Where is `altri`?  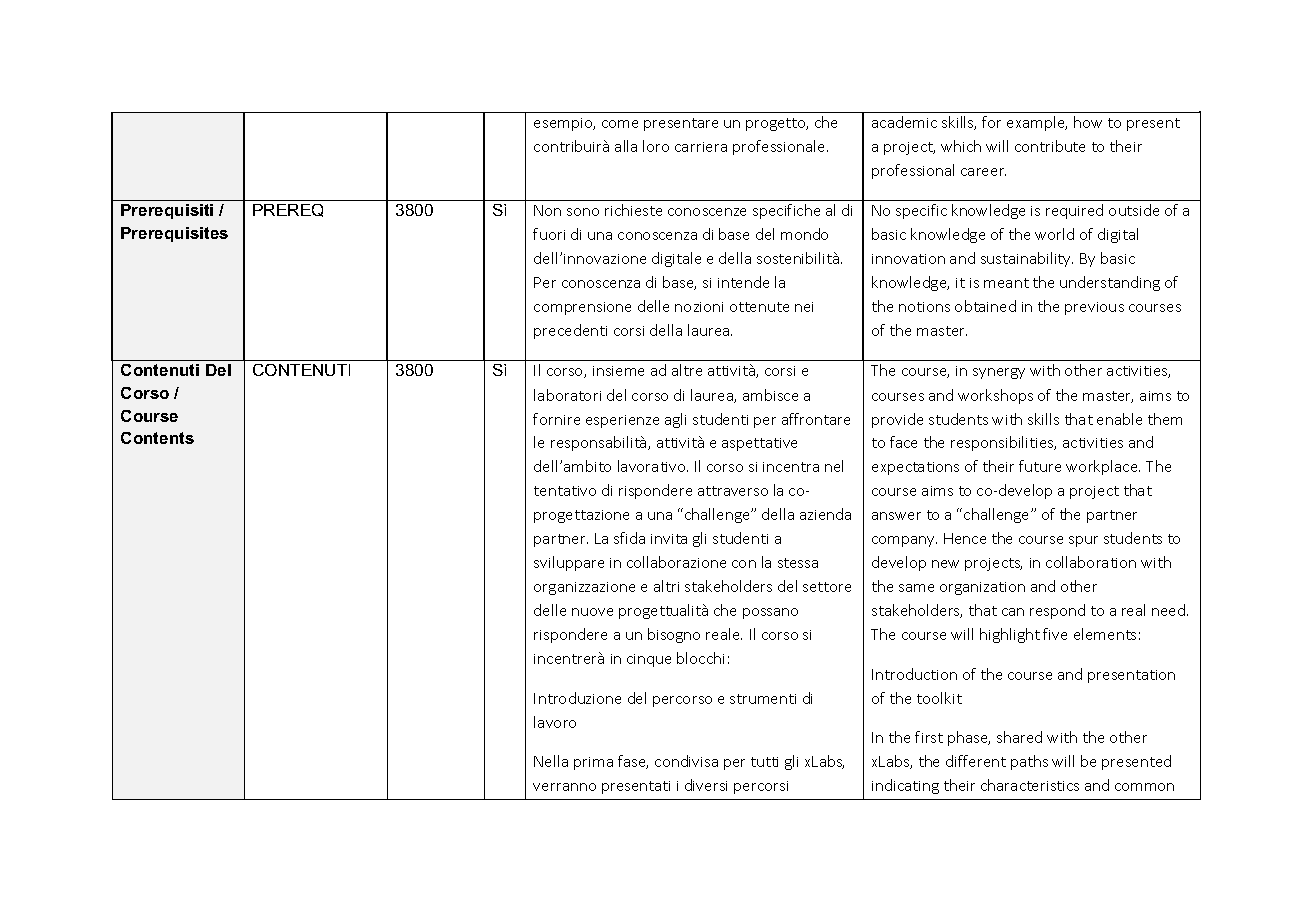 altri is located at coordinates (666, 586).
